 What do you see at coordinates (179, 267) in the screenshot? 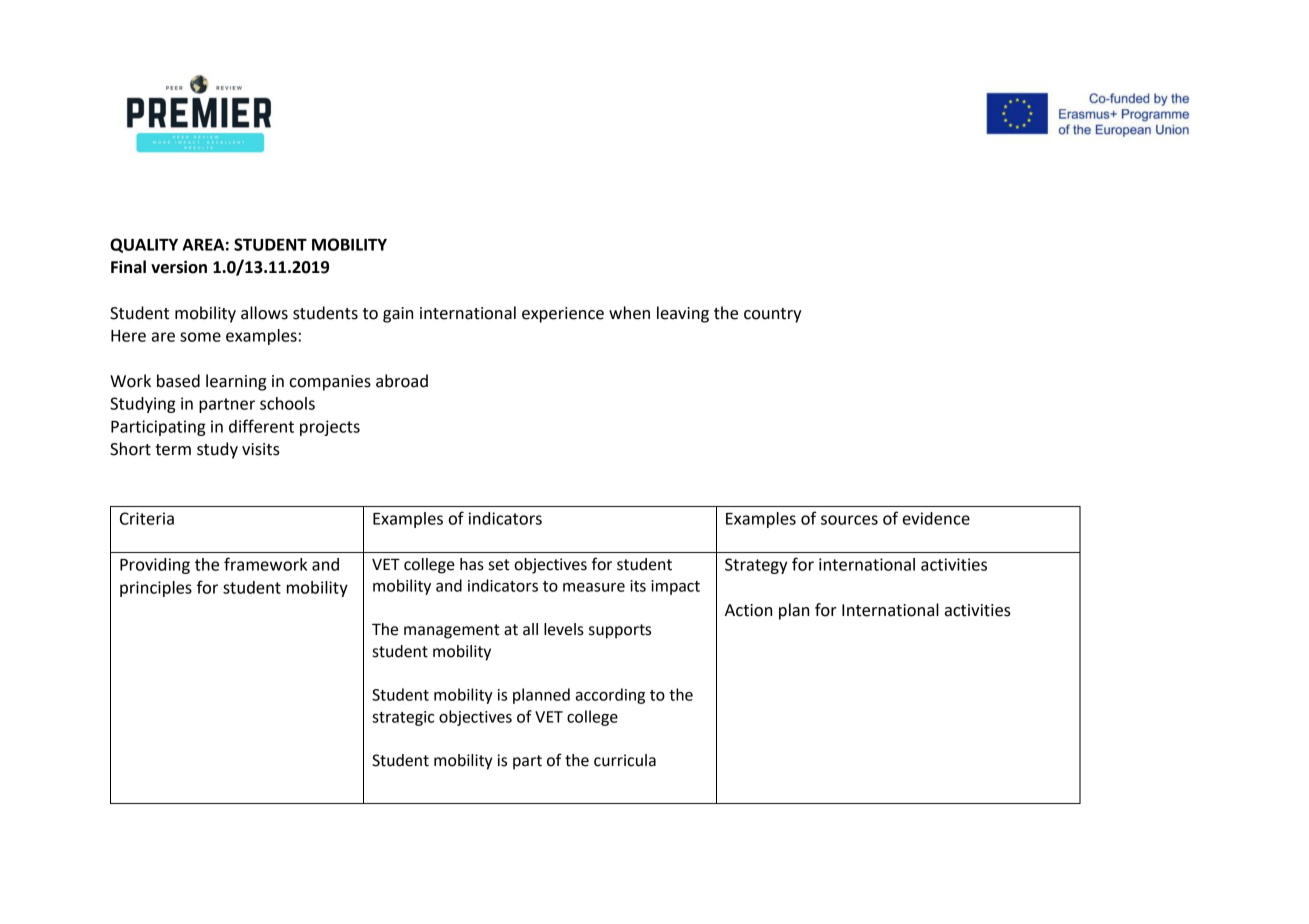
I see `version` at bounding box center [179, 267].
